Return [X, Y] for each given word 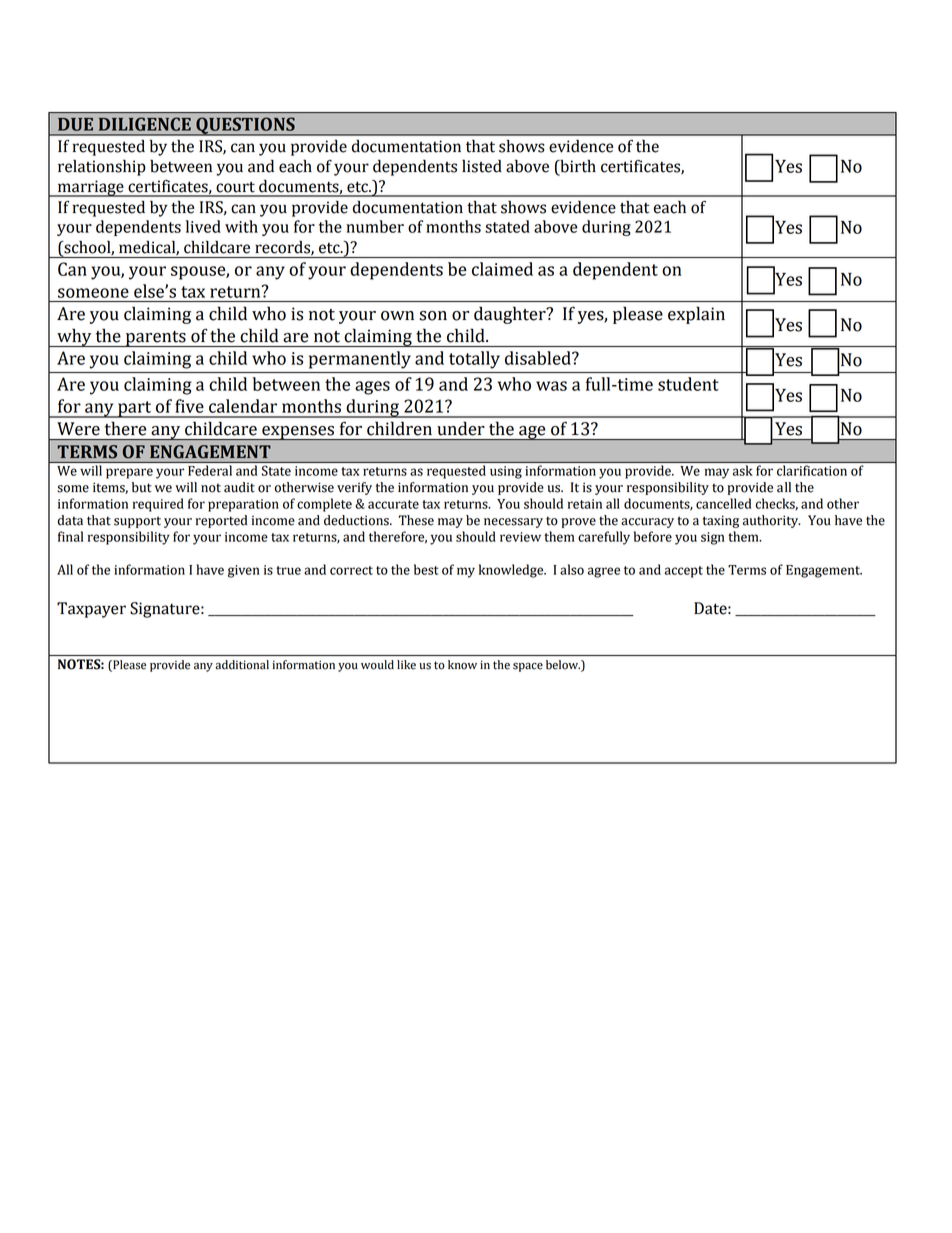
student [688, 384]
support [137, 522]
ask [742, 470]
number [375, 226]
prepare [129, 473]
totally [474, 360]
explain [696, 315]
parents [155, 339]
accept [684, 572]
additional [242, 665]
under [461, 429]
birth [577, 166]
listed [482, 166]
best [426, 569]
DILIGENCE [145, 124]
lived [203, 226]
